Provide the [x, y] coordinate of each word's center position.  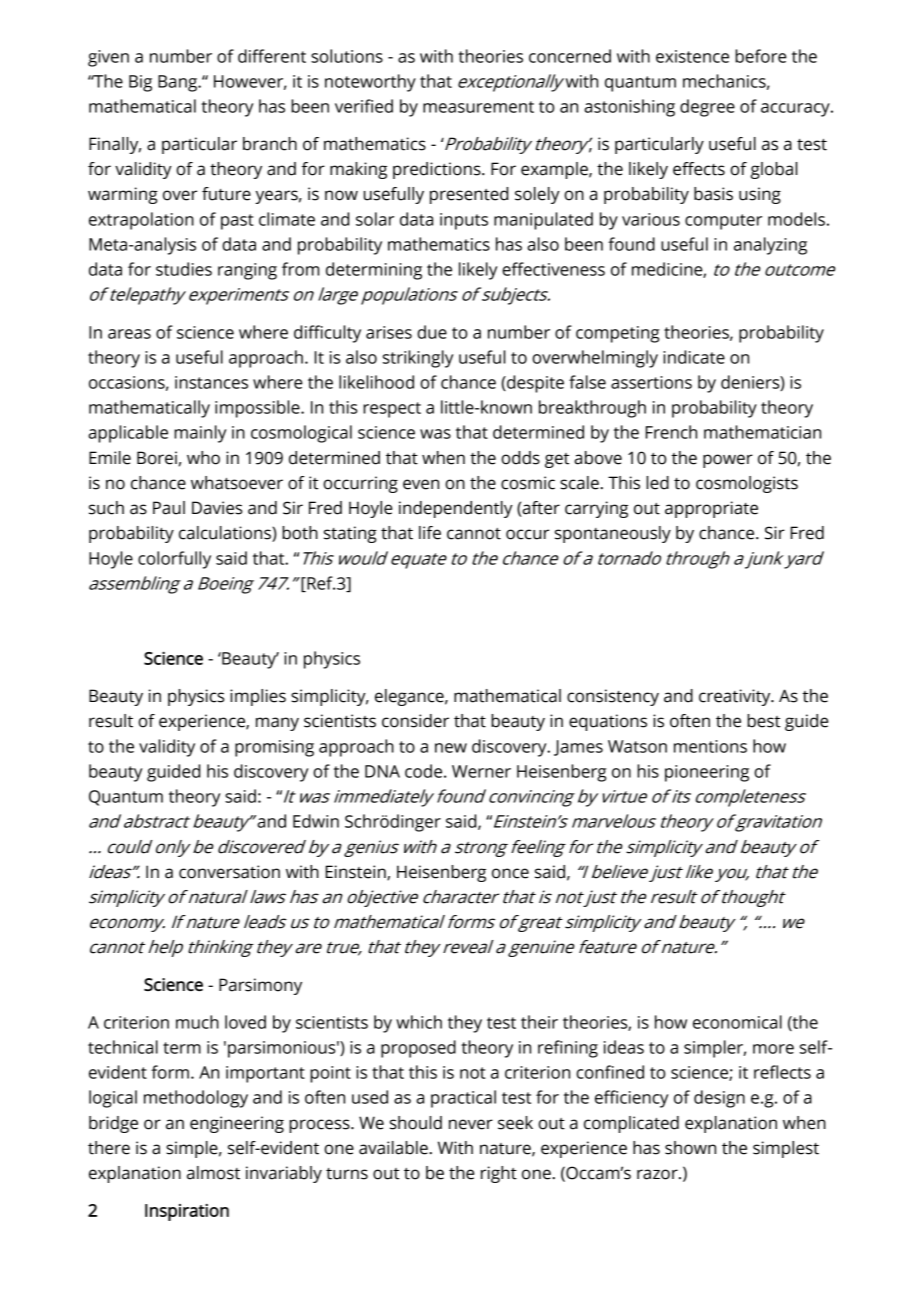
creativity [736, 697]
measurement [478, 107]
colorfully [174, 560]
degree [707, 108]
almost [213, 1173]
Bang [179, 83]
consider [415, 721]
